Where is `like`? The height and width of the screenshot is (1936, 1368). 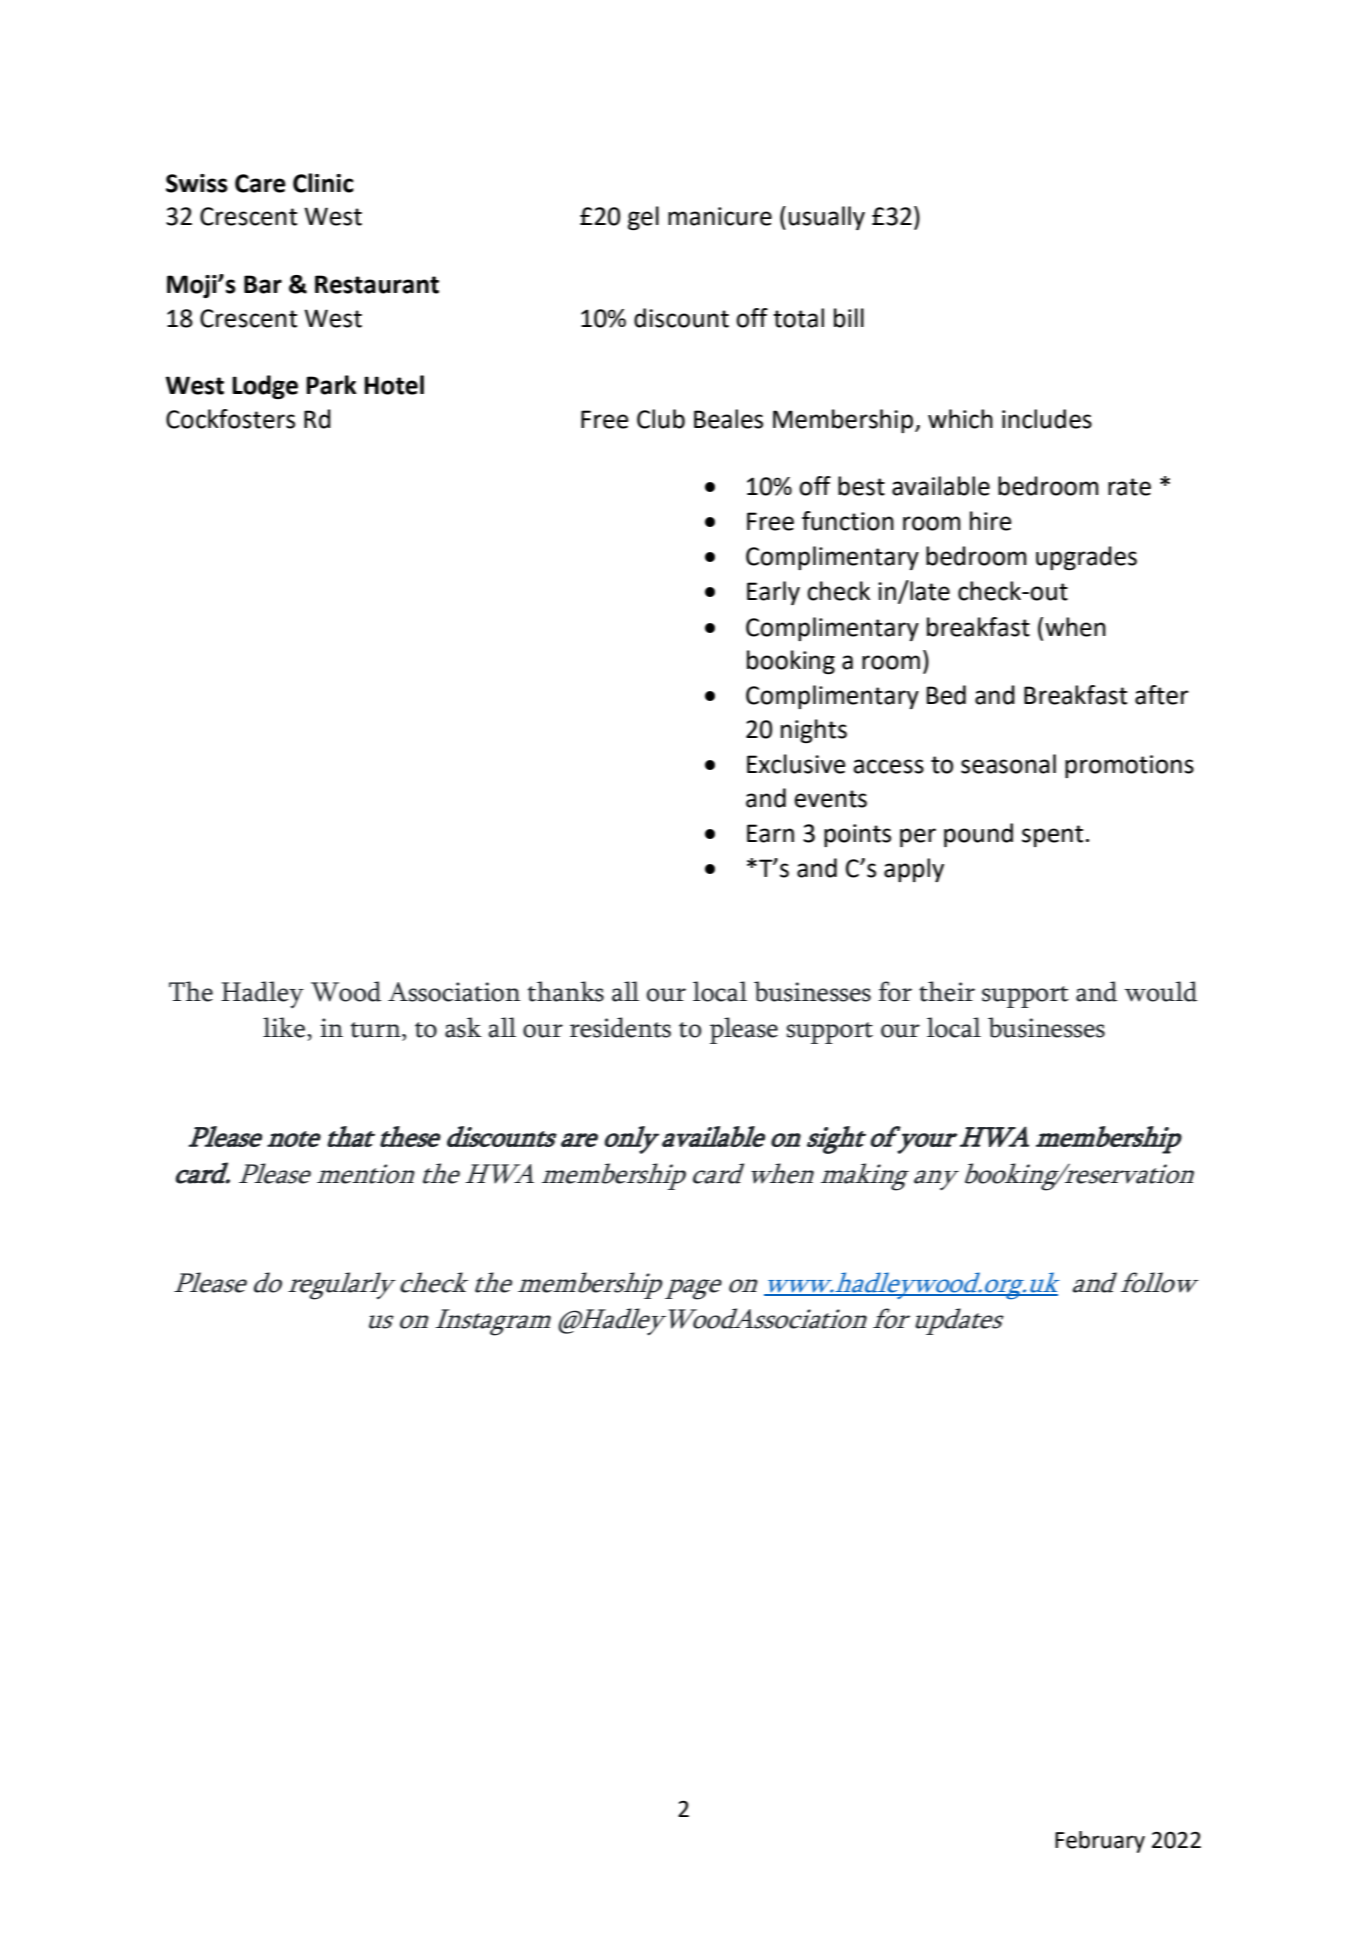
like is located at coordinates (284, 1027).
